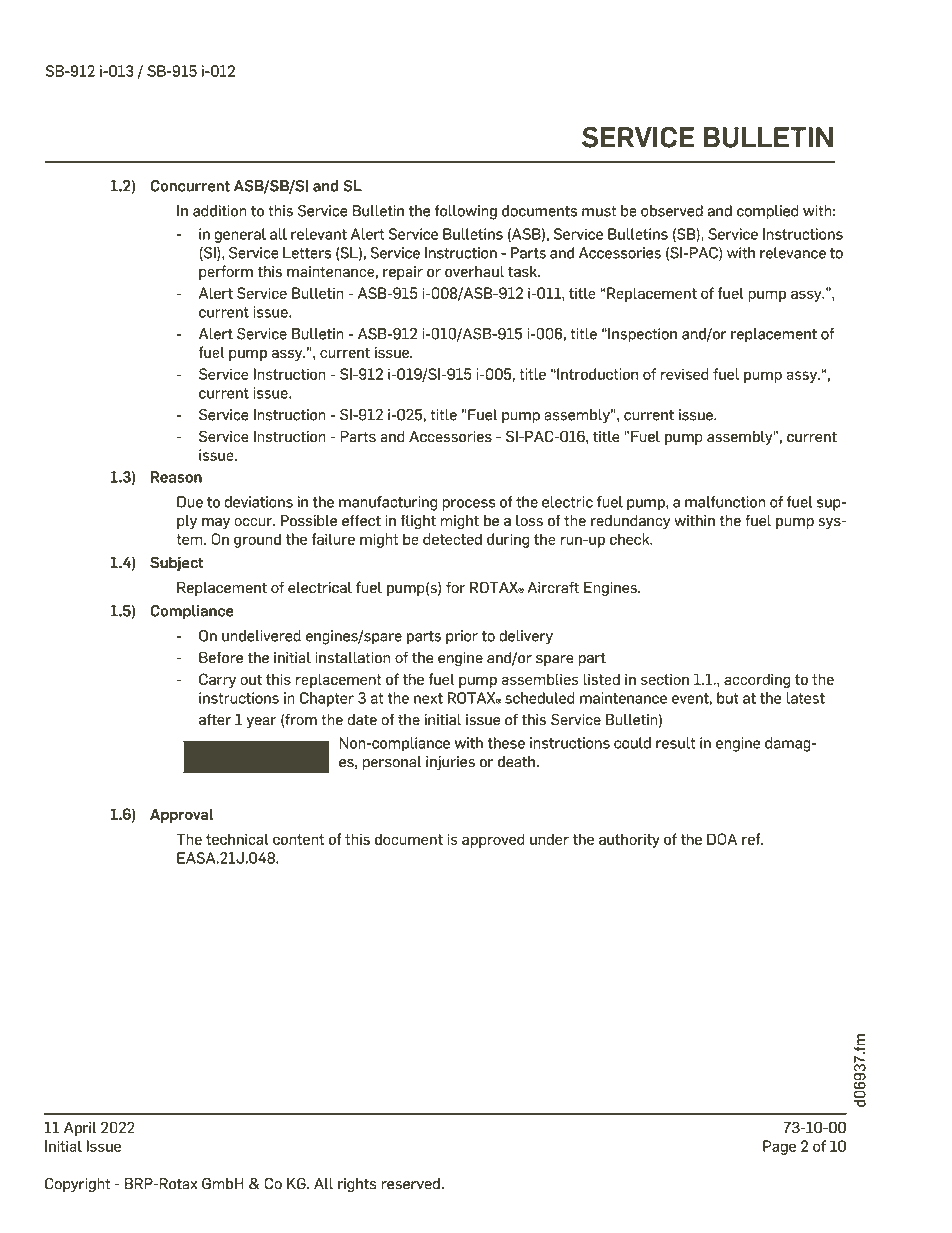 The image size is (952, 1233). I want to click on but, so click(728, 698).
